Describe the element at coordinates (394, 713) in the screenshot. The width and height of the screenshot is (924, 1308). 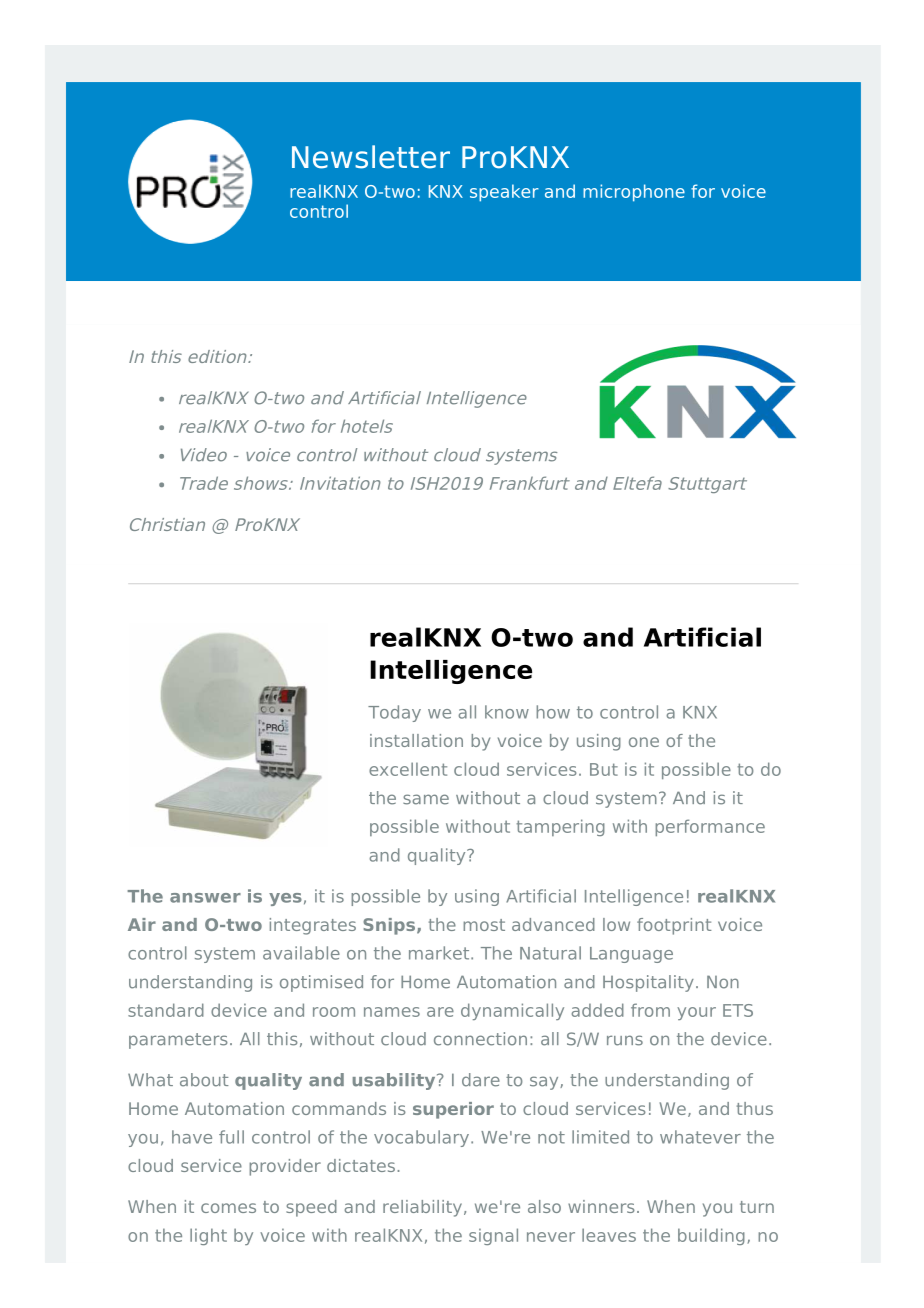
I see `Today` at that location.
